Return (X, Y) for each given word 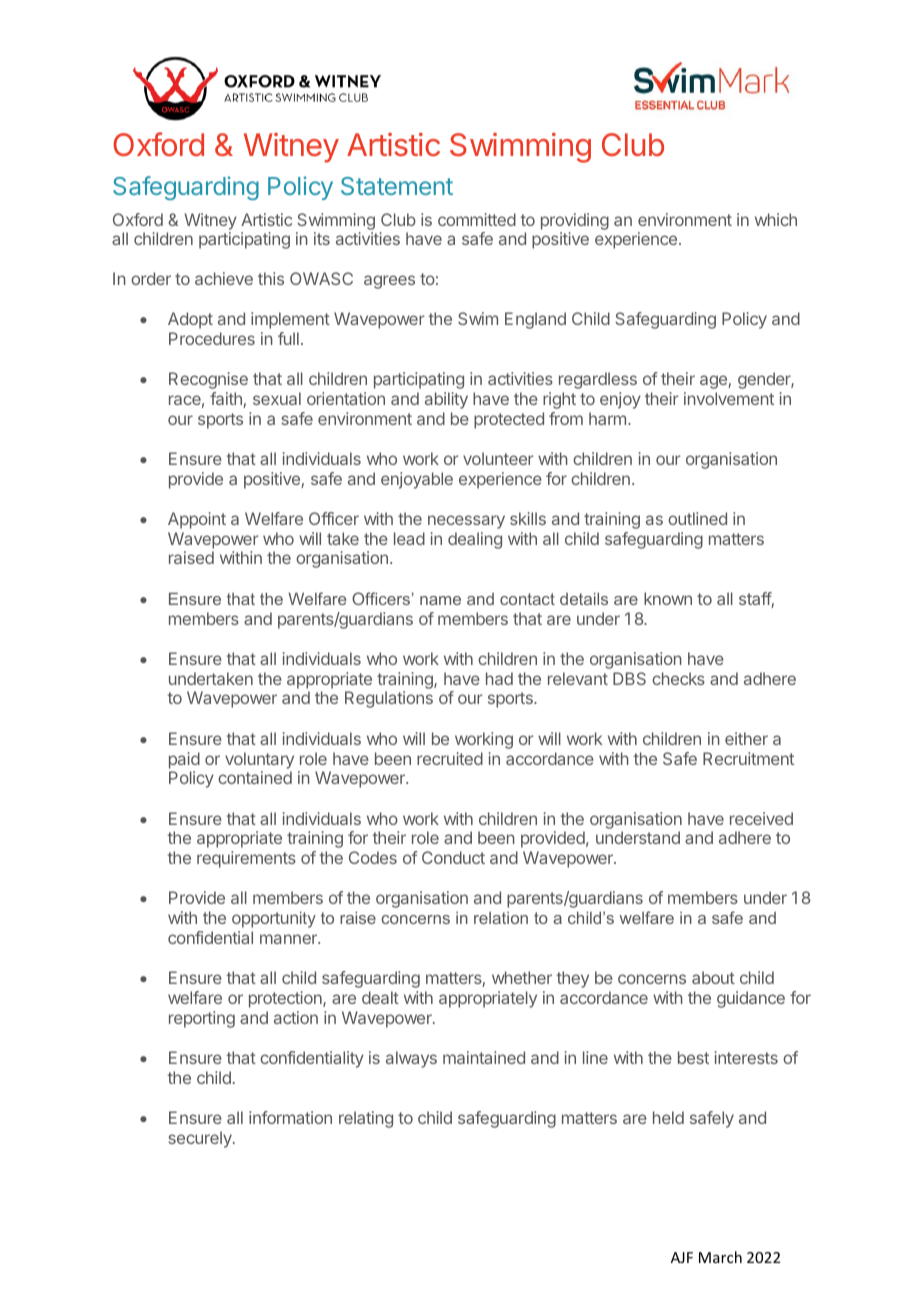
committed (477, 219)
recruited (450, 758)
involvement (729, 398)
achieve (224, 278)
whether (522, 977)
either (746, 738)
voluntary (259, 760)
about (713, 977)
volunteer (498, 458)
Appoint (197, 520)
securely (201, 1139)
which (776, 219)
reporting (202, 1019)
